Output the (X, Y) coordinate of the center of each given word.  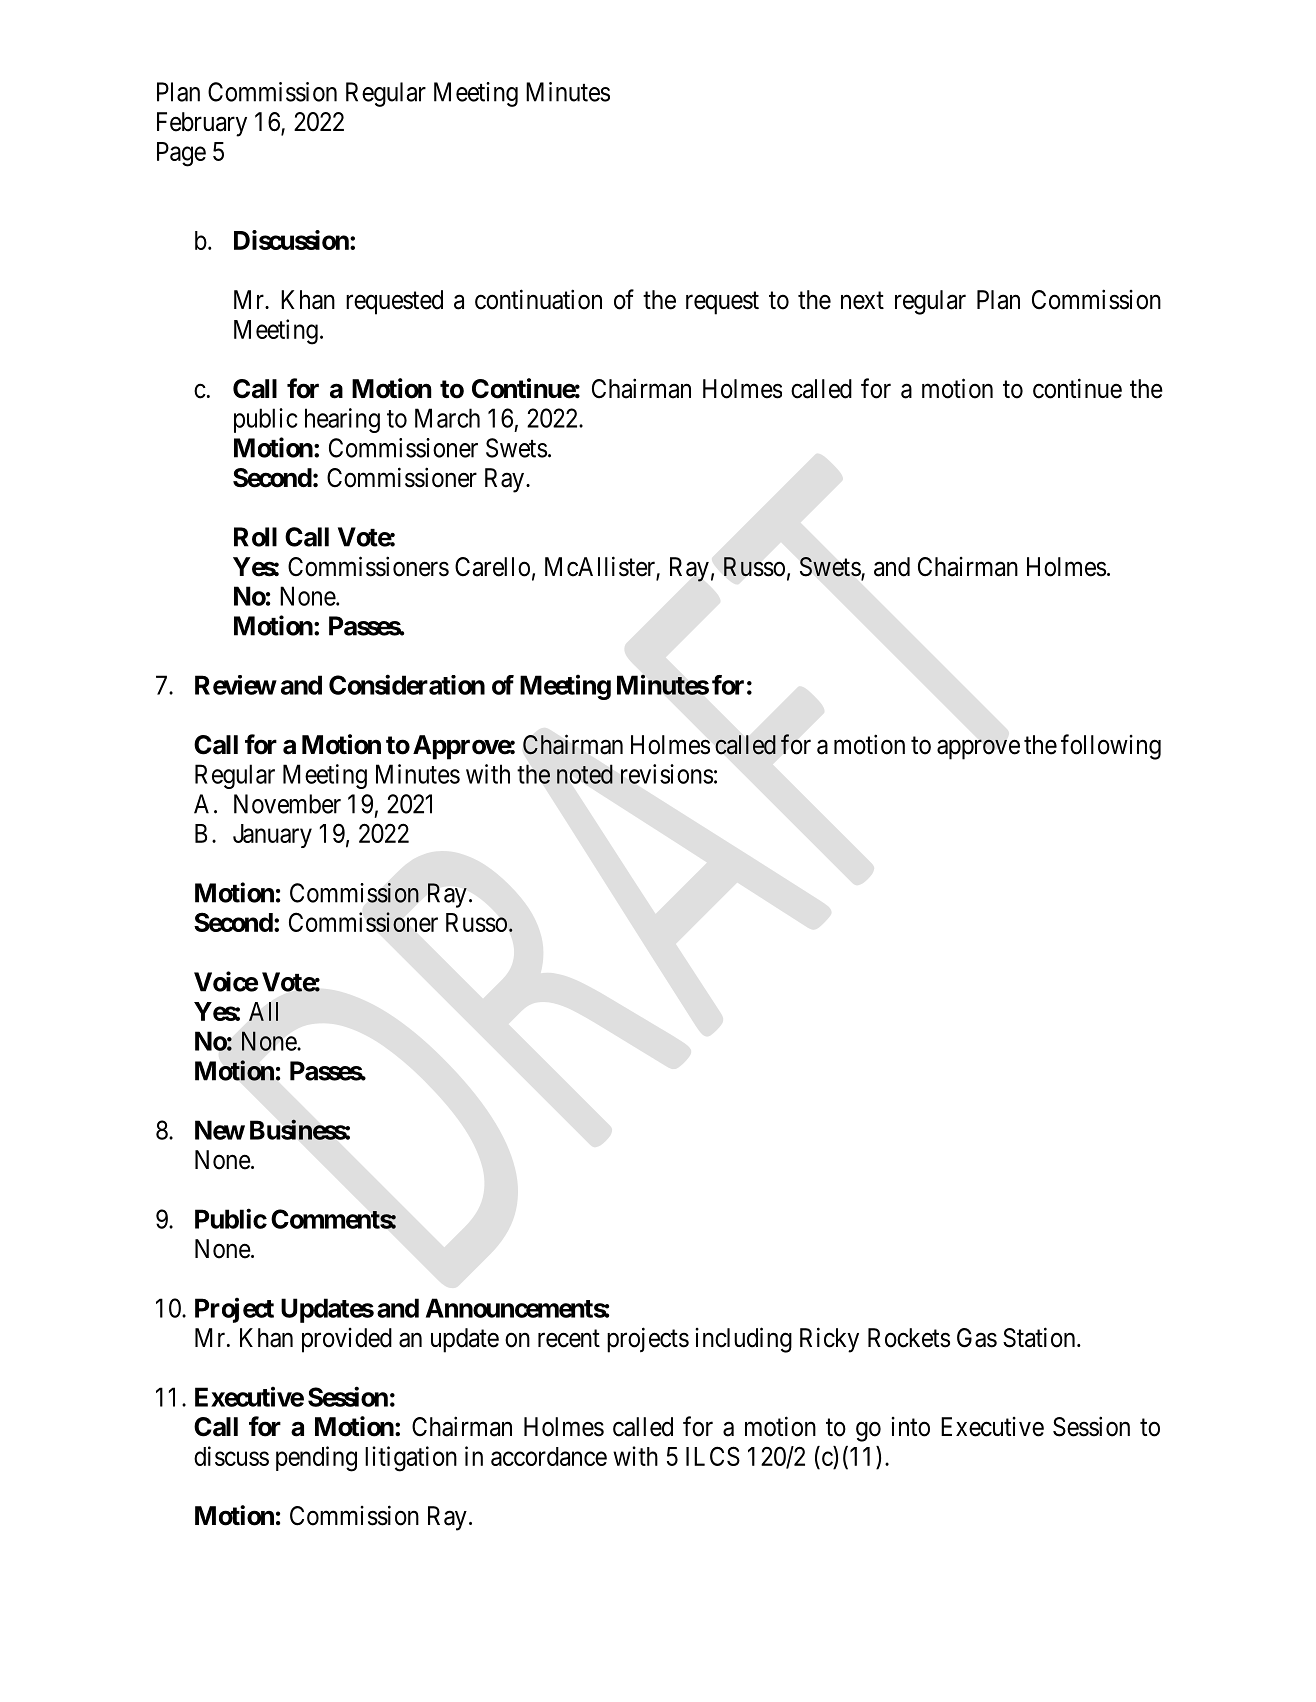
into (910, 1427)
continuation (538, 299)
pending (316, 1459)
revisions (667, 774)
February (202, 124)
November (287, 804)
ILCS (713, 1456)
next (862, 301)
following (1111, 747)
